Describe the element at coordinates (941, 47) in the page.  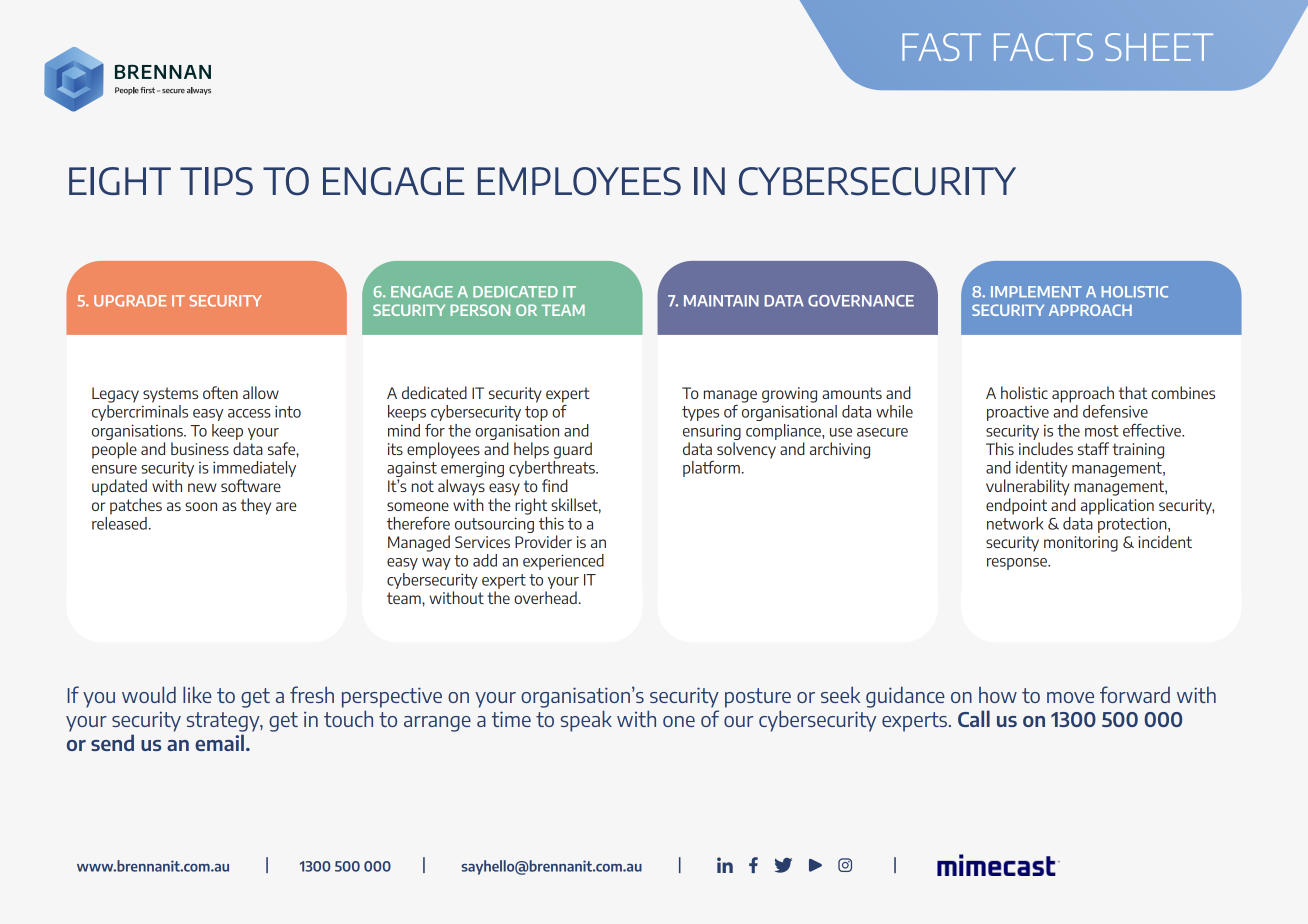
I see `FAST` at that location.
